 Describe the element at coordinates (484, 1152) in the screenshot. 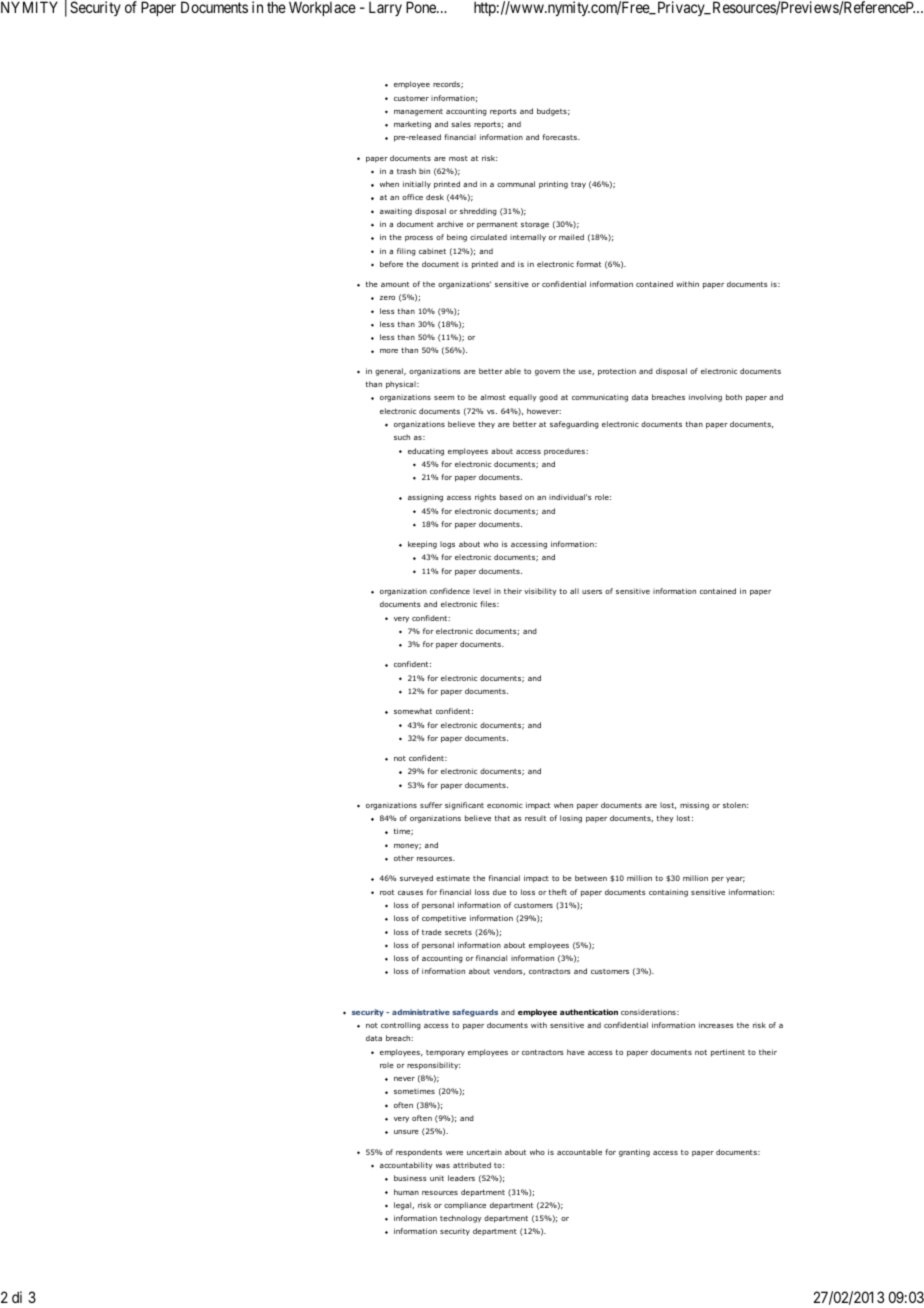

I see `uncertain` at that location.
